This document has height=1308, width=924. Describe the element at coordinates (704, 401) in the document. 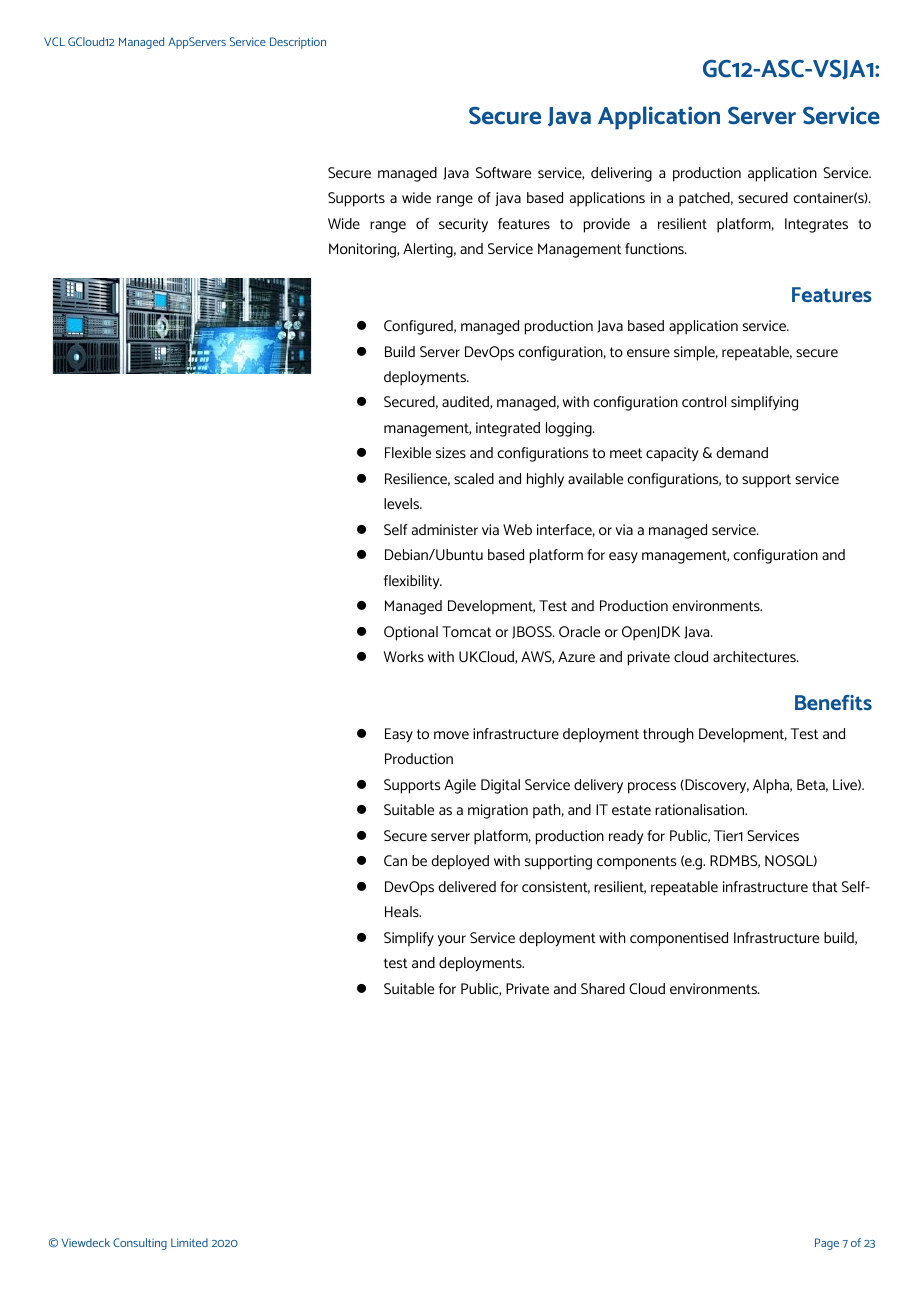

I see `control` at that location.
